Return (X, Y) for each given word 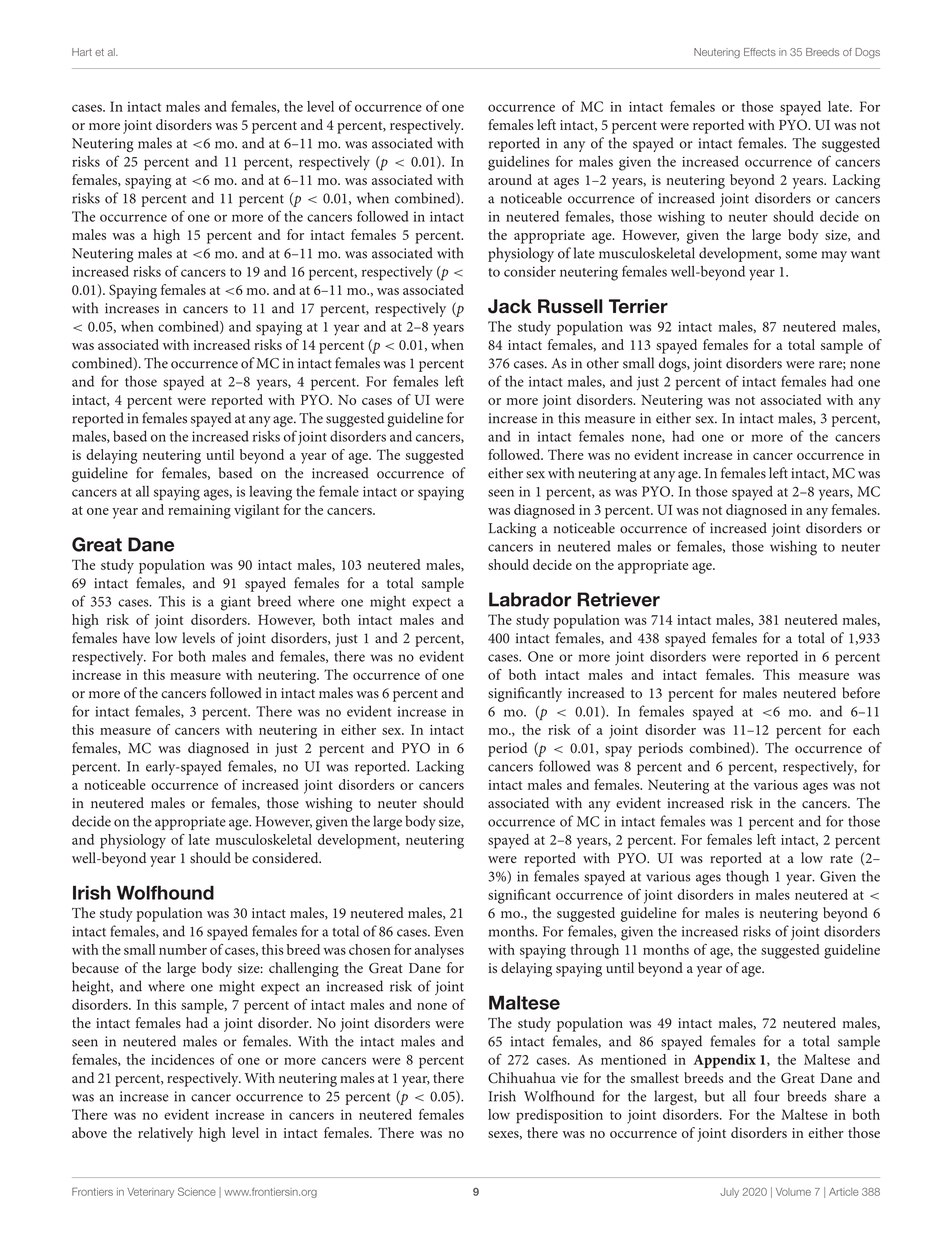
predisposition (559, 1116)
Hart (82, 52)
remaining (199, 512)
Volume (793, 1192)
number (183, 949)
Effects (760, 52)
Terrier (638, 306)
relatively (165, 1134)
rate (841, 858)
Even (449, 931)
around (510, 179)
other (603, 363)
